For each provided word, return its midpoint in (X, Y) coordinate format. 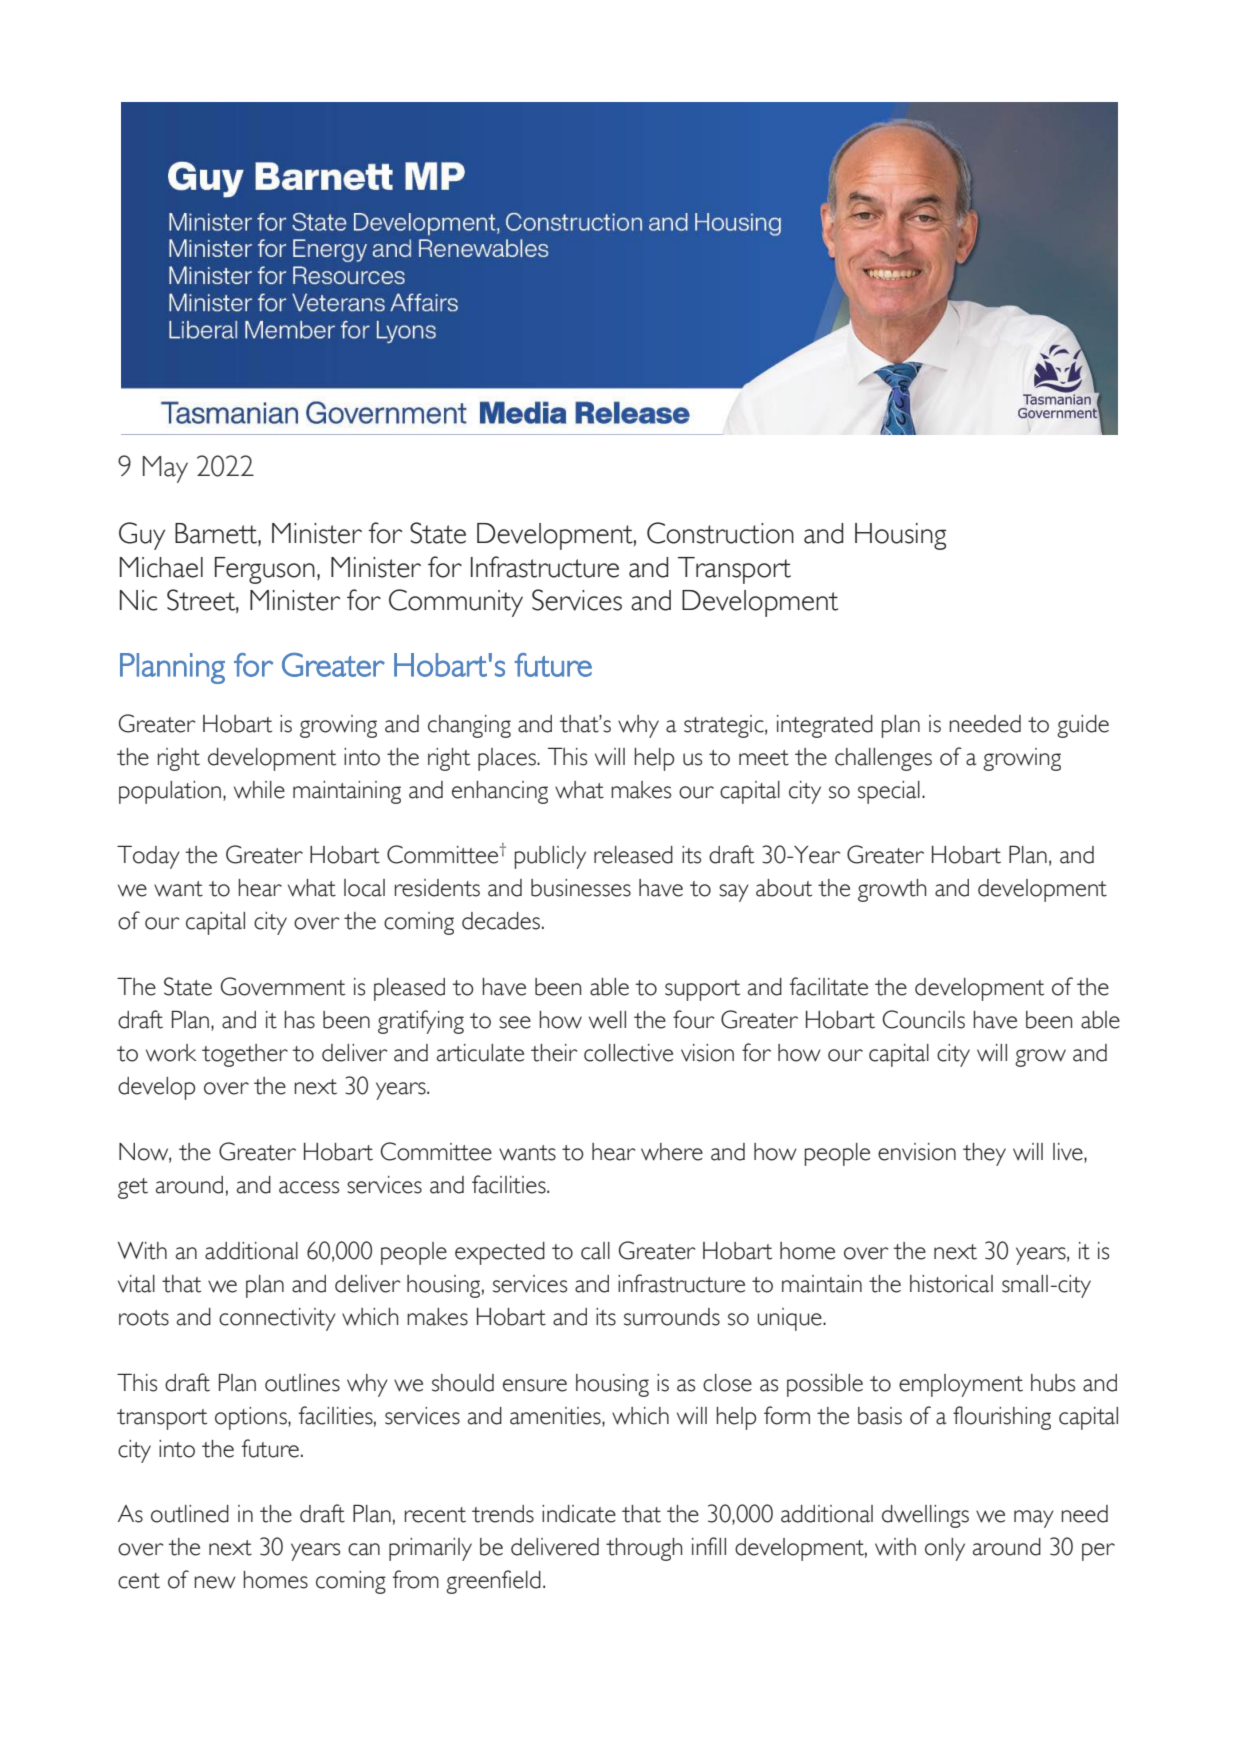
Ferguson (265, 570)
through (644, 1549)
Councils (923, 1019)
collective (628, 1053)
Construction (720, 533)
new (215, 1582)
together (245, 1055)
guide (1083, 726)
